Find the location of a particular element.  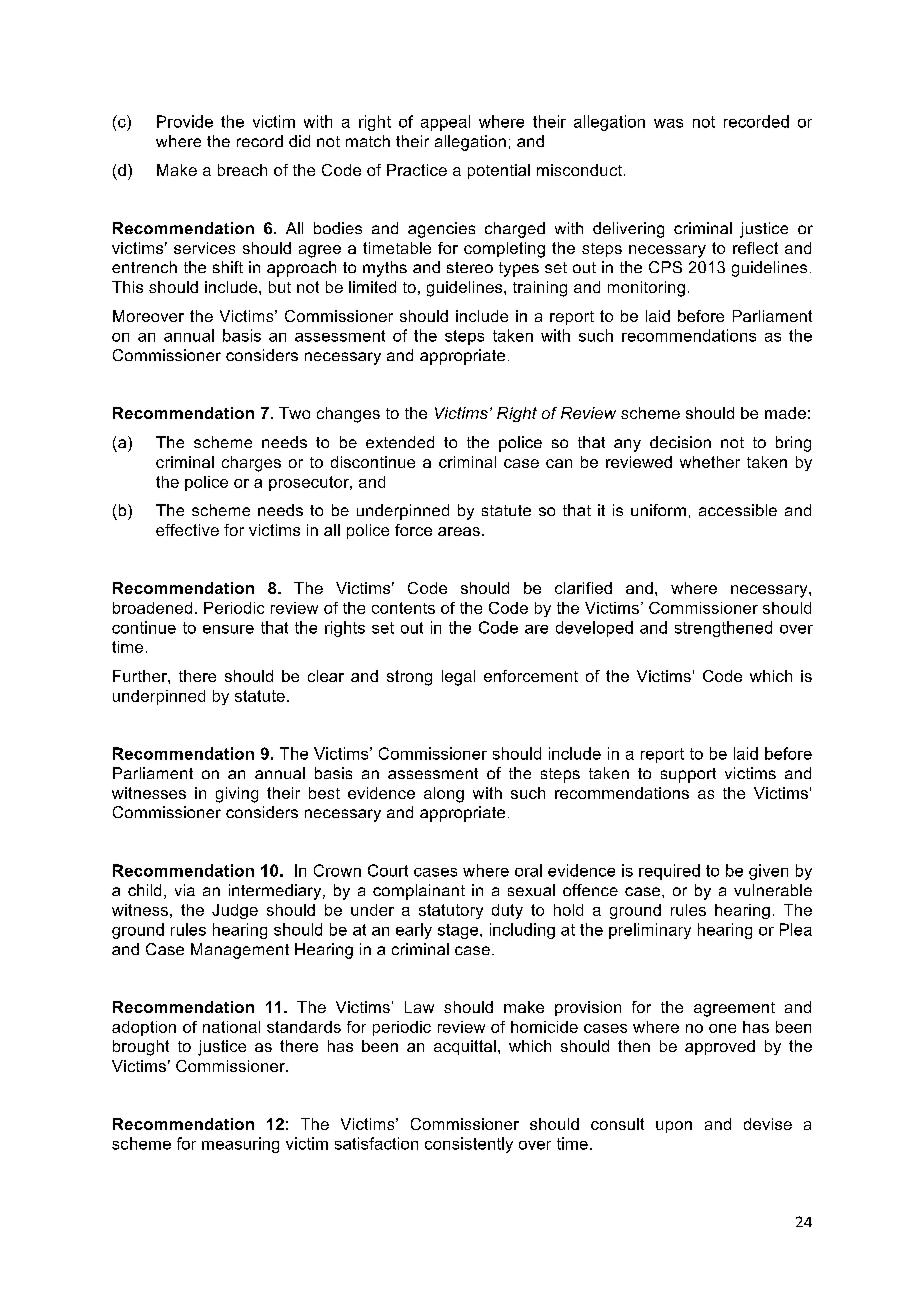

legal is located at coordinates (458, 678).
